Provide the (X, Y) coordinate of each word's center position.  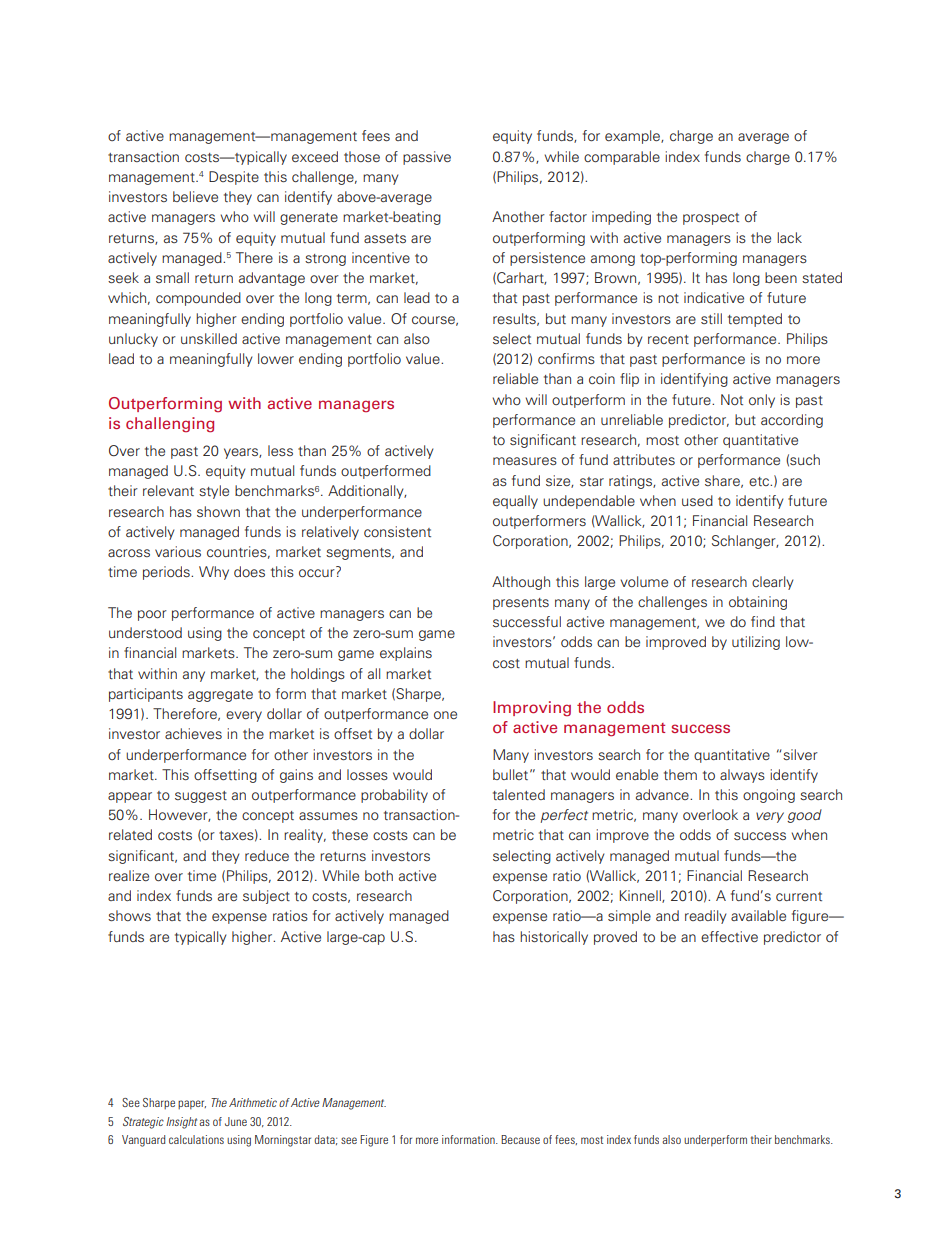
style (214, 492)
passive (427, 158)
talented (519, 794)
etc (760, 481)
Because (520, 1139)
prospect (711, 219)
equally (515, 502)
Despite (234, 178)
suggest (201, 797)
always (742, 776)
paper (192, 1104)
